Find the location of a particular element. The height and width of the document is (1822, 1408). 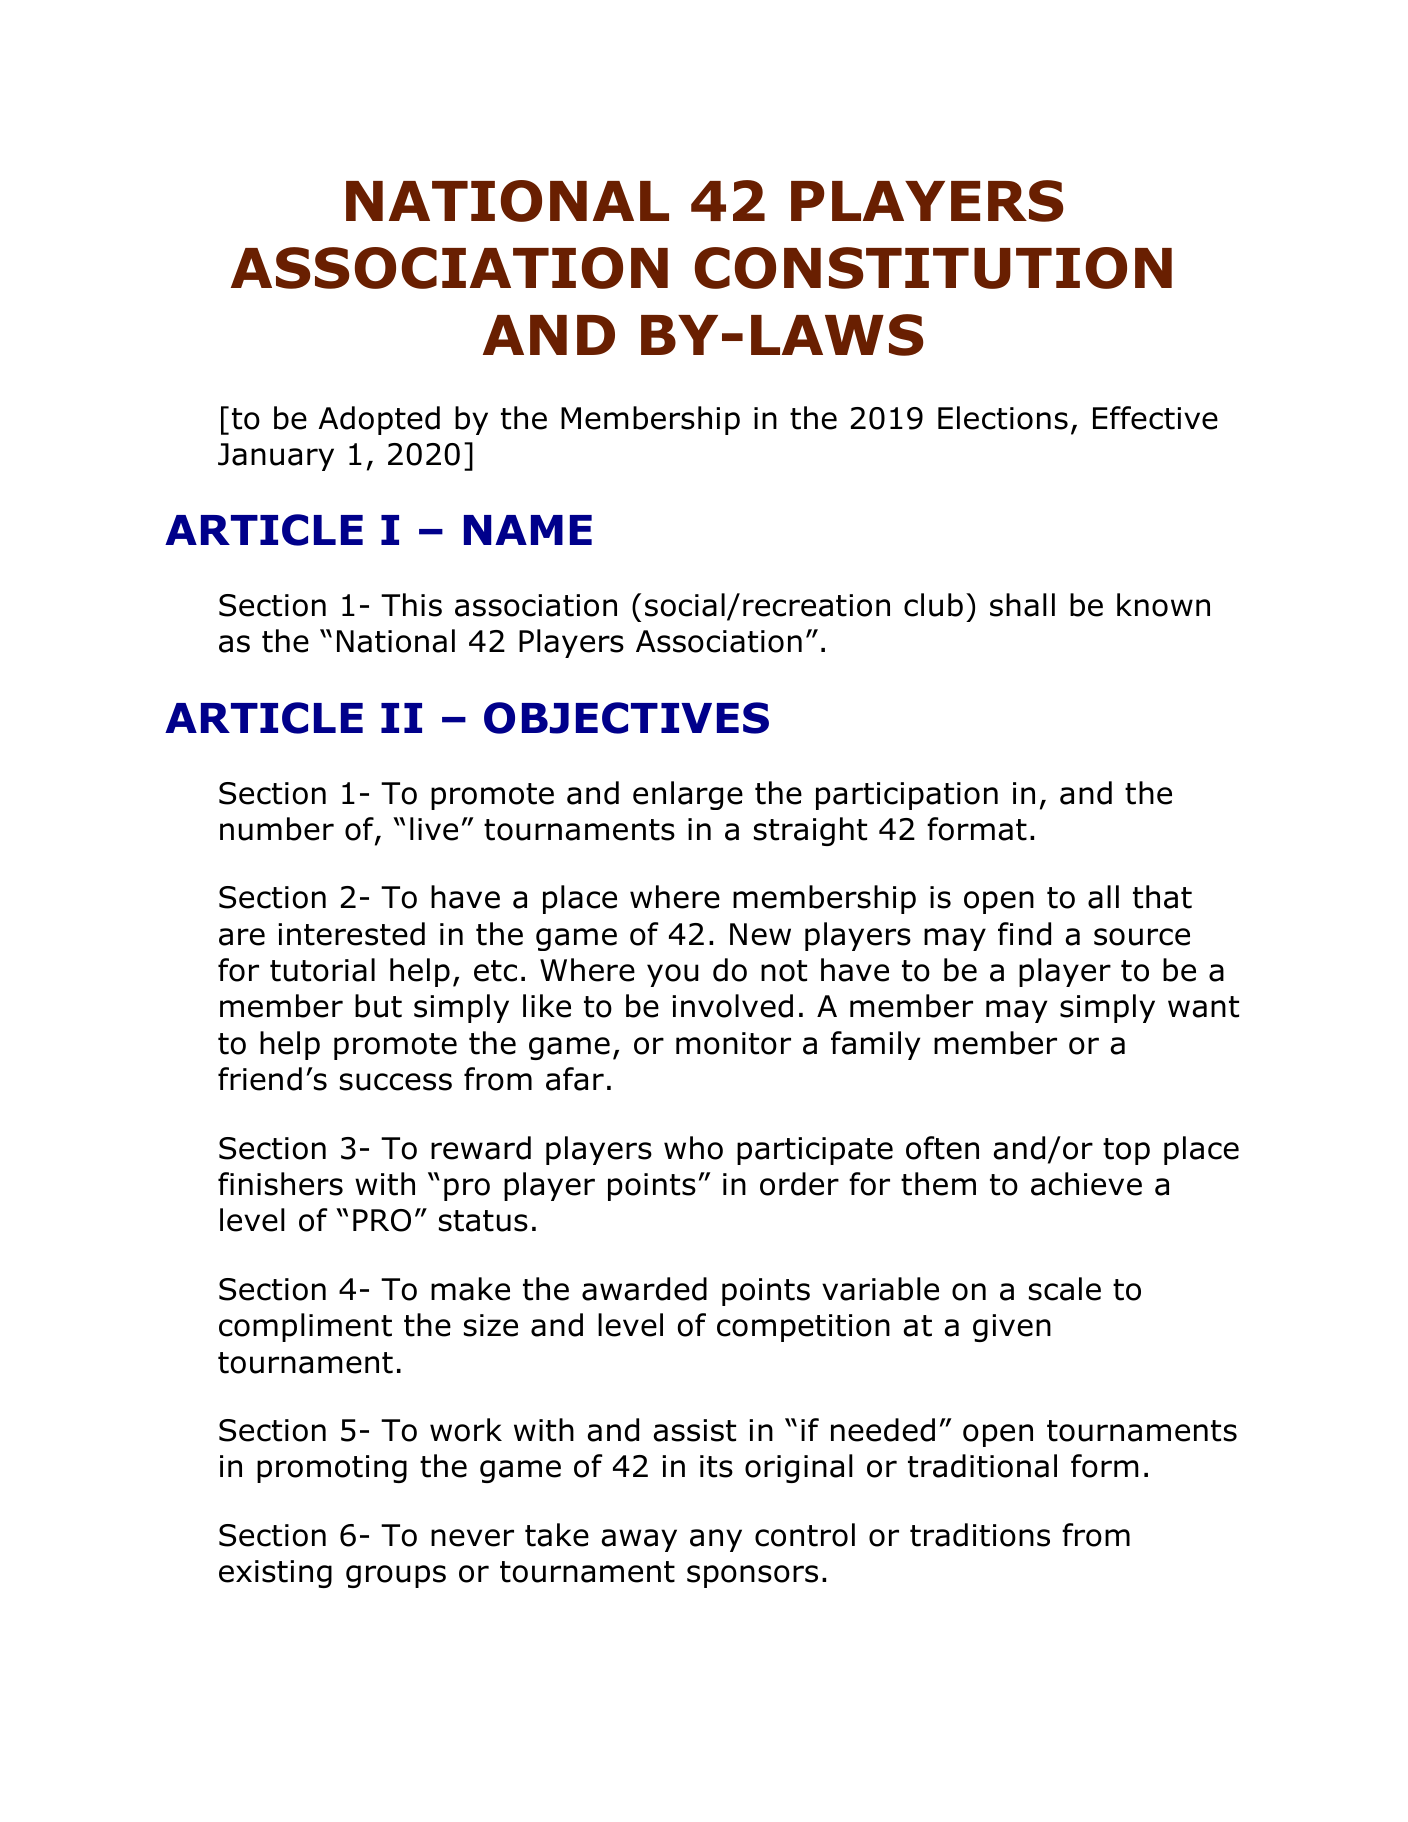

shall is located at coordinates (1022, 605).
